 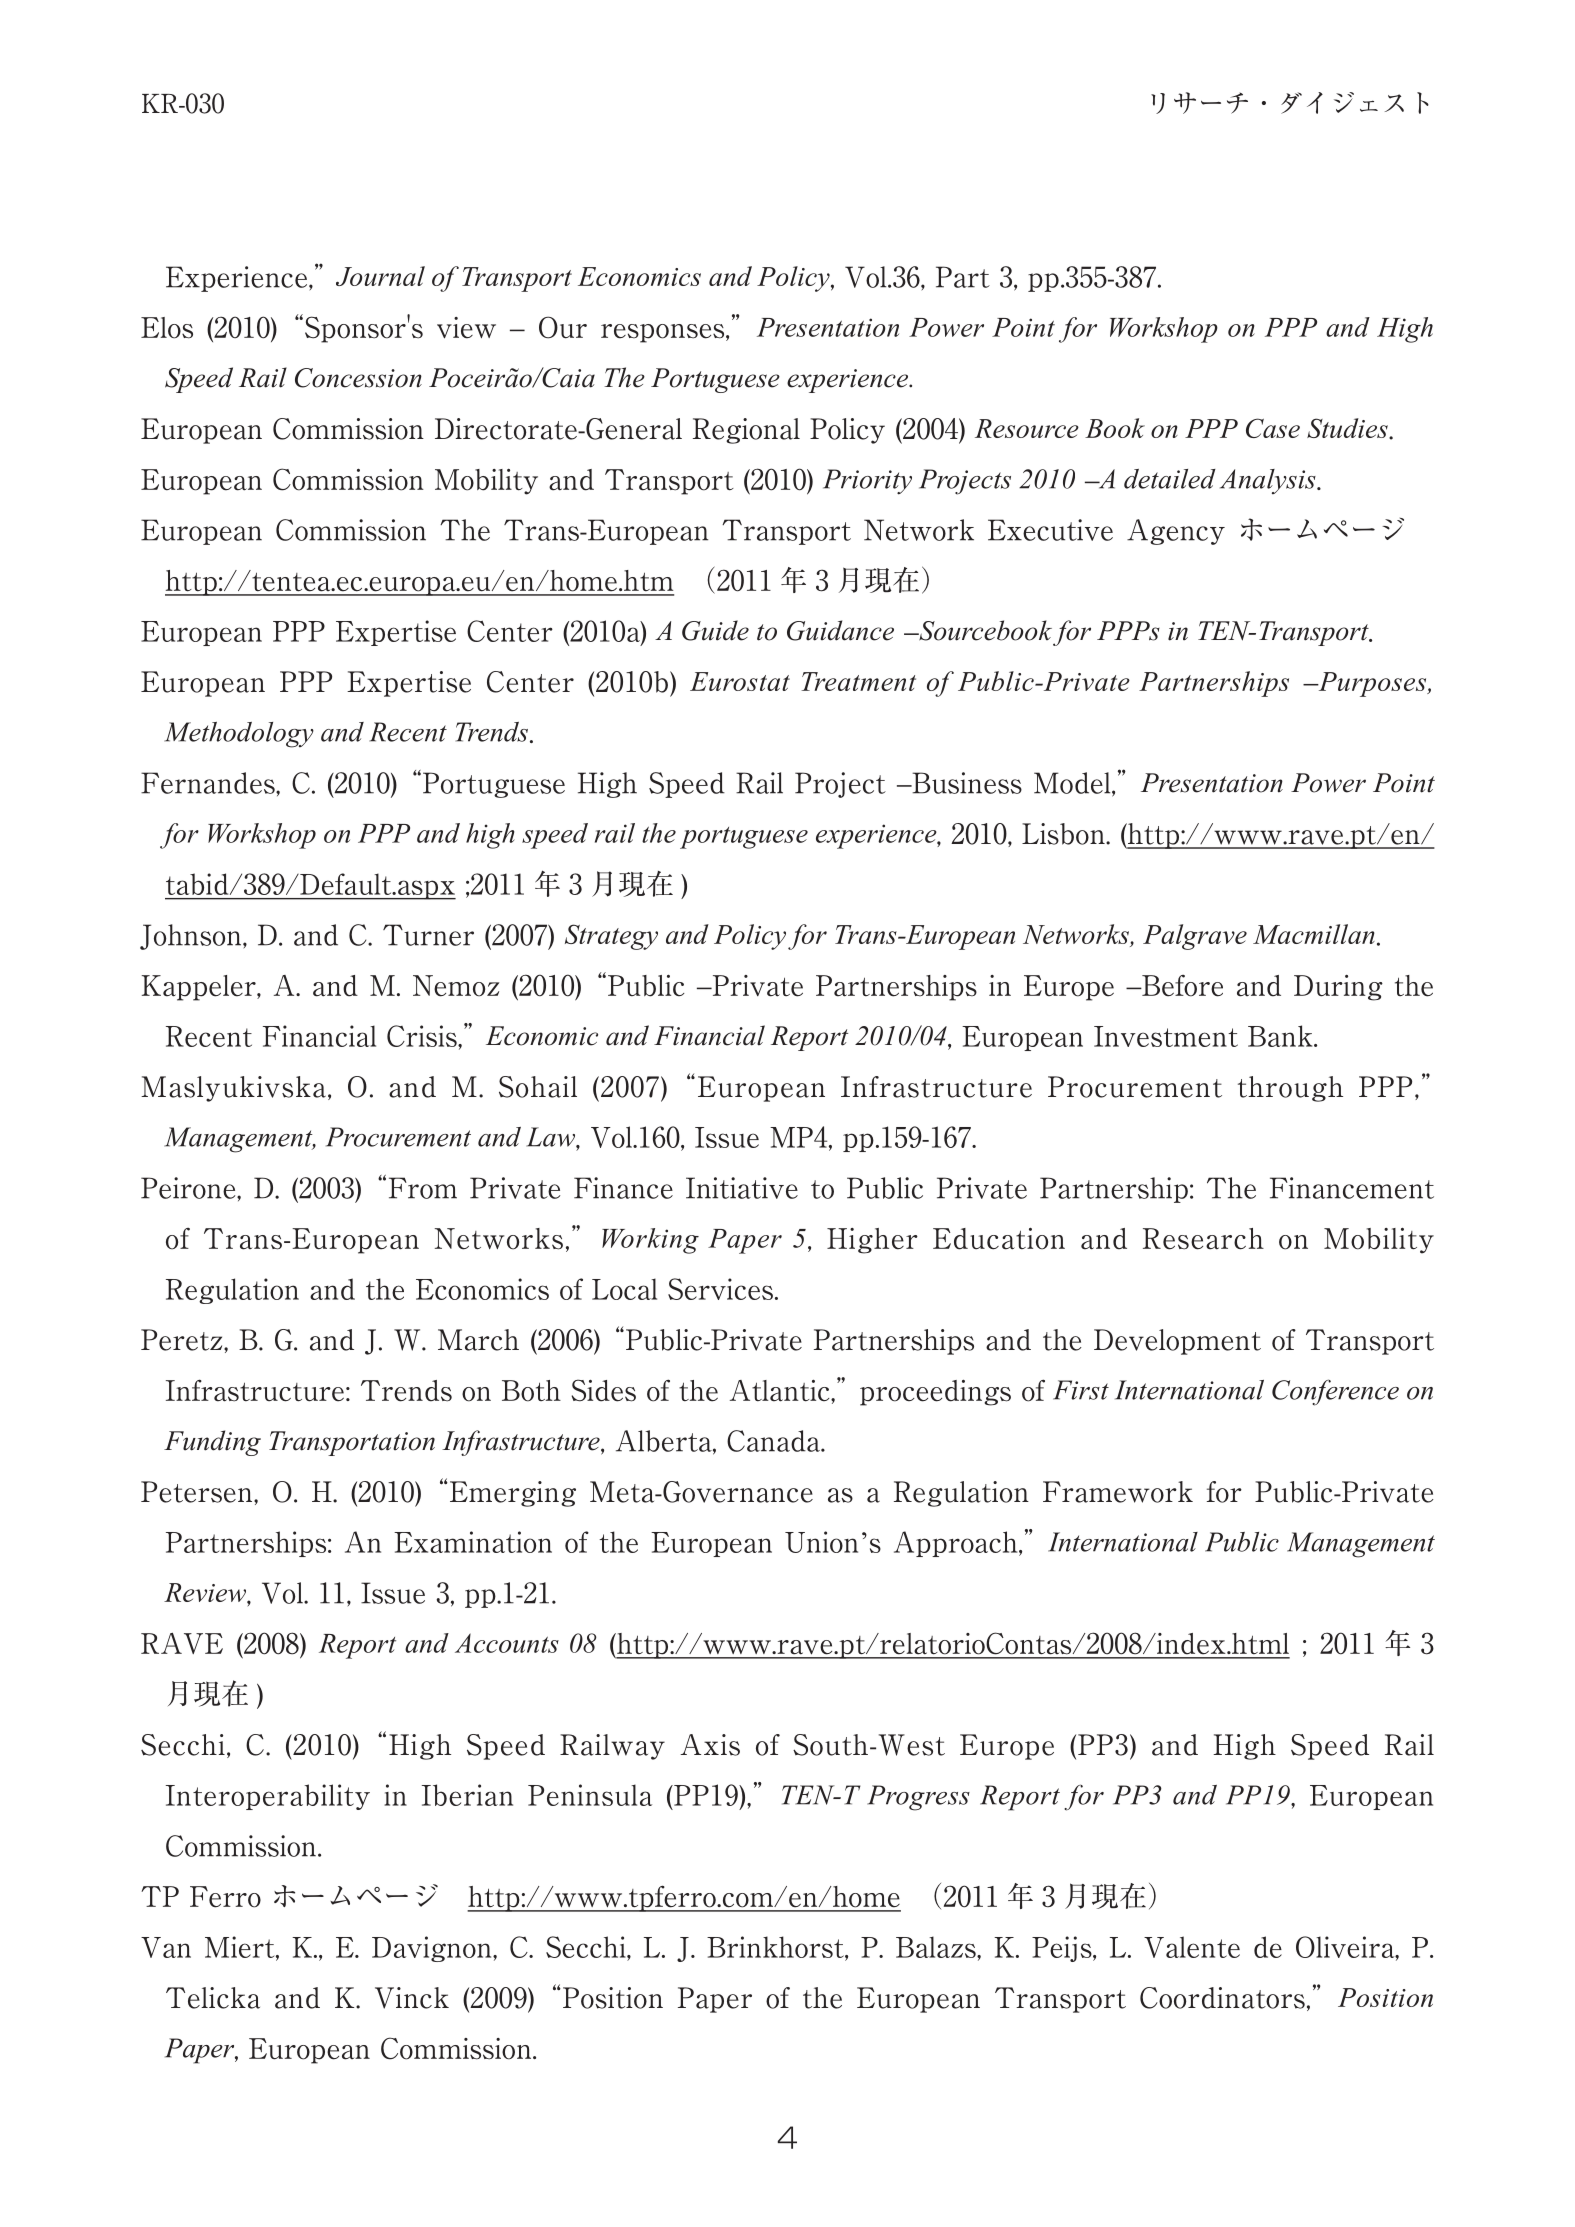 What do you see at coordinates (212, 1443) in the screenshot?
I see `Funding` at bounding box center [212, 1443].
